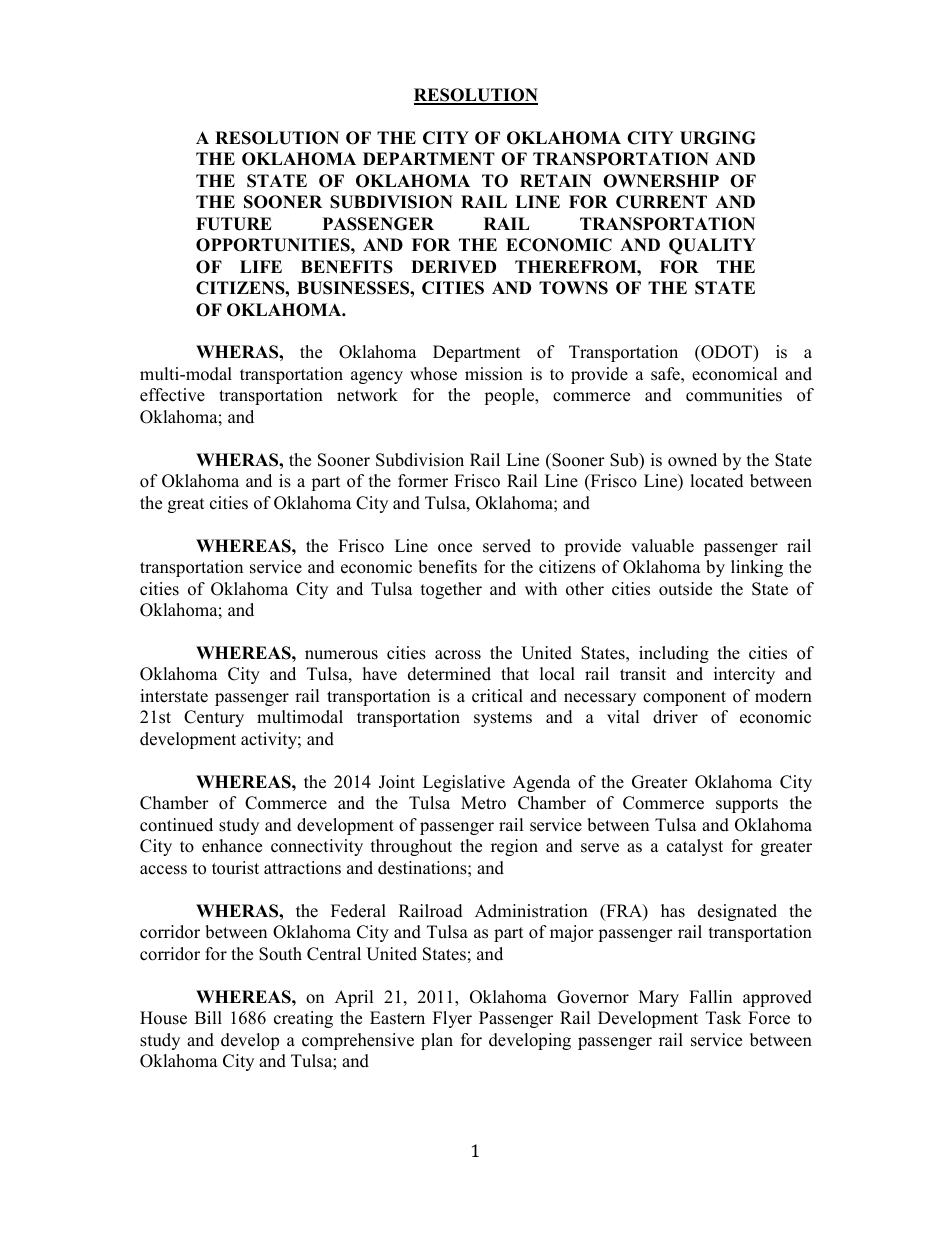 Image resolution: width=952 pixels, height=1233 pixels. I want to click on Metro, so click(483, 803).
